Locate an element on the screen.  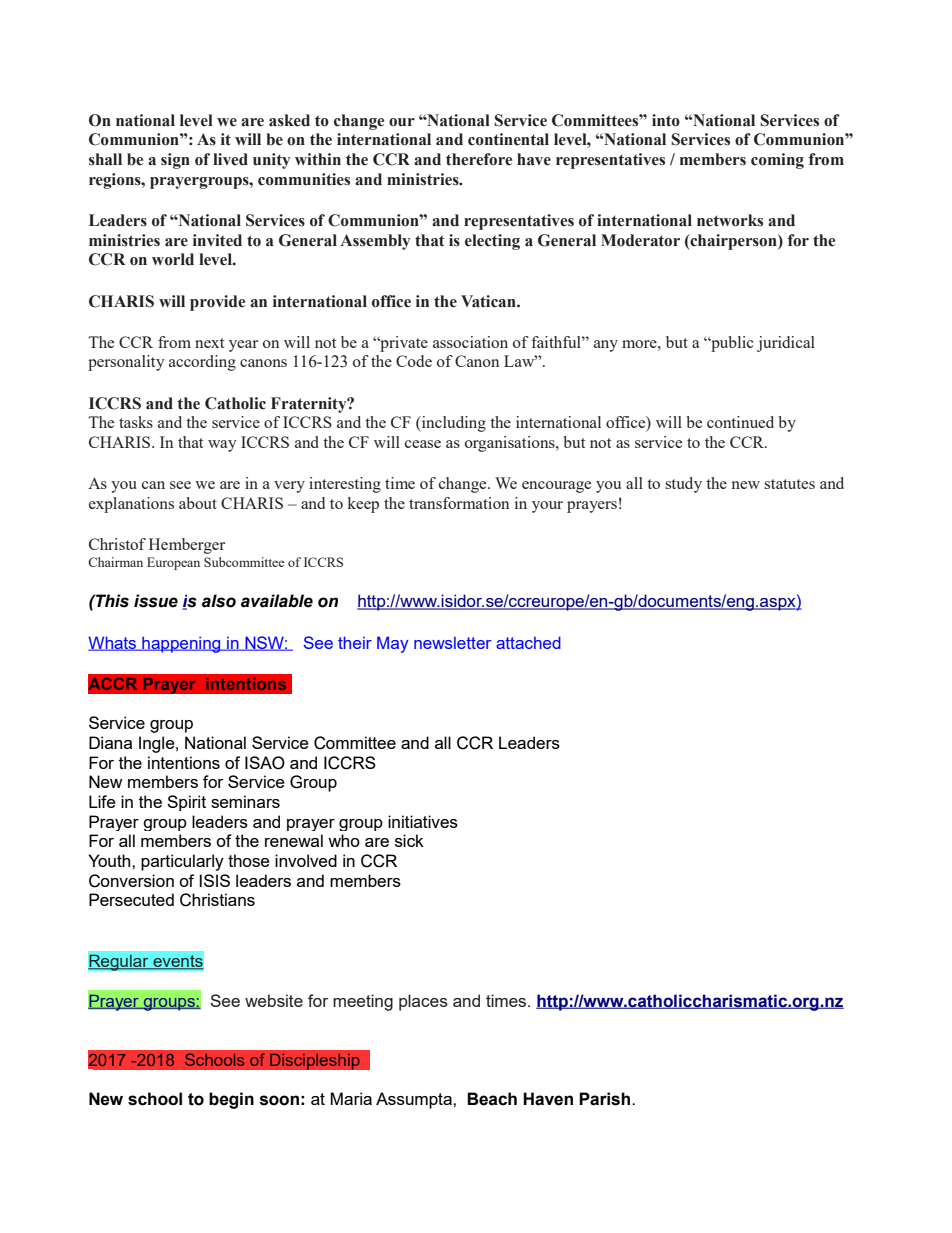
Code is located at coordinates (414, 361).
